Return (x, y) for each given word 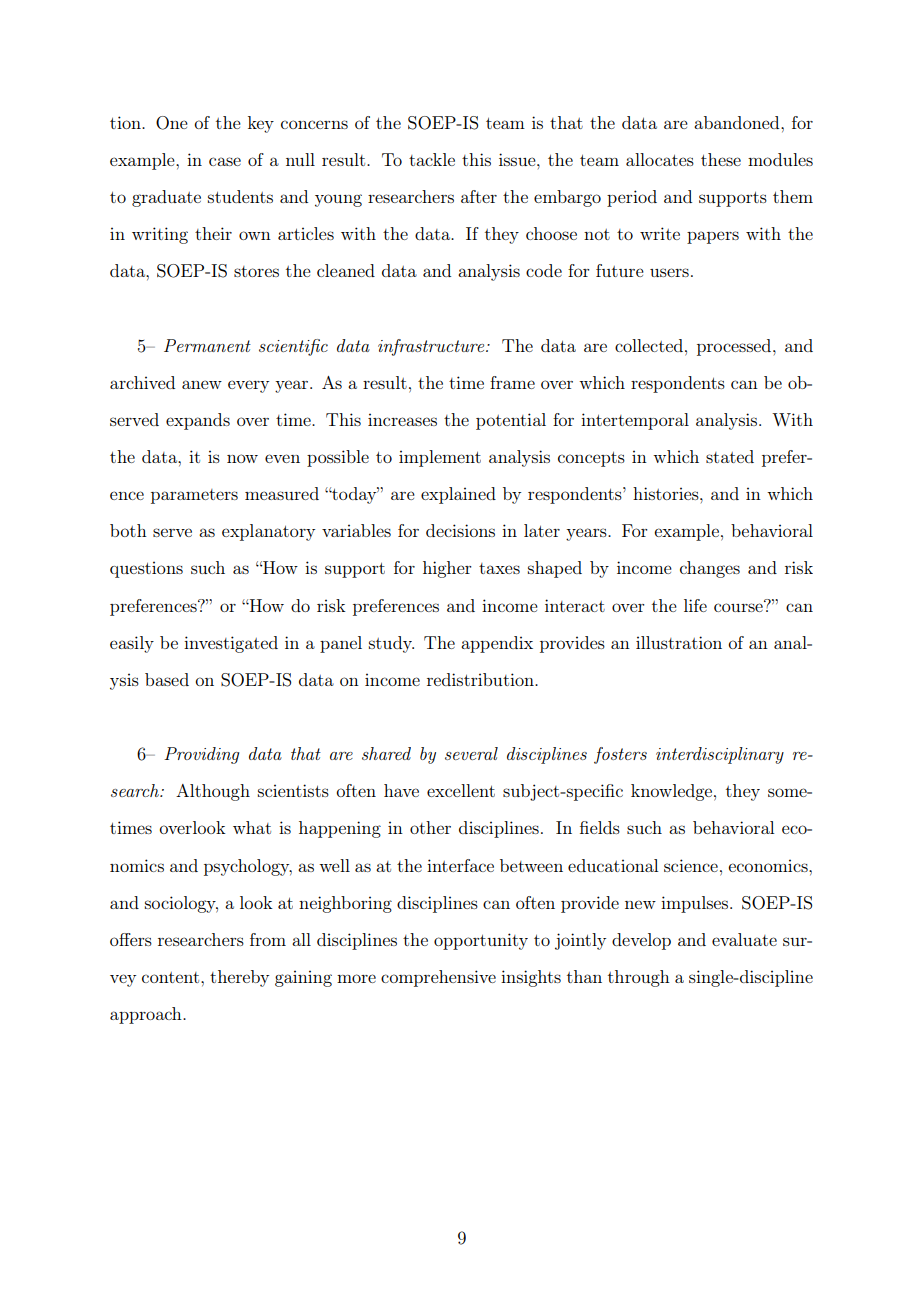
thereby (239, 978)
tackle (432, 159)
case (225, 161)
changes (710, 569)
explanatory (268, 532)
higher (447, 569)
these (721, 159)
